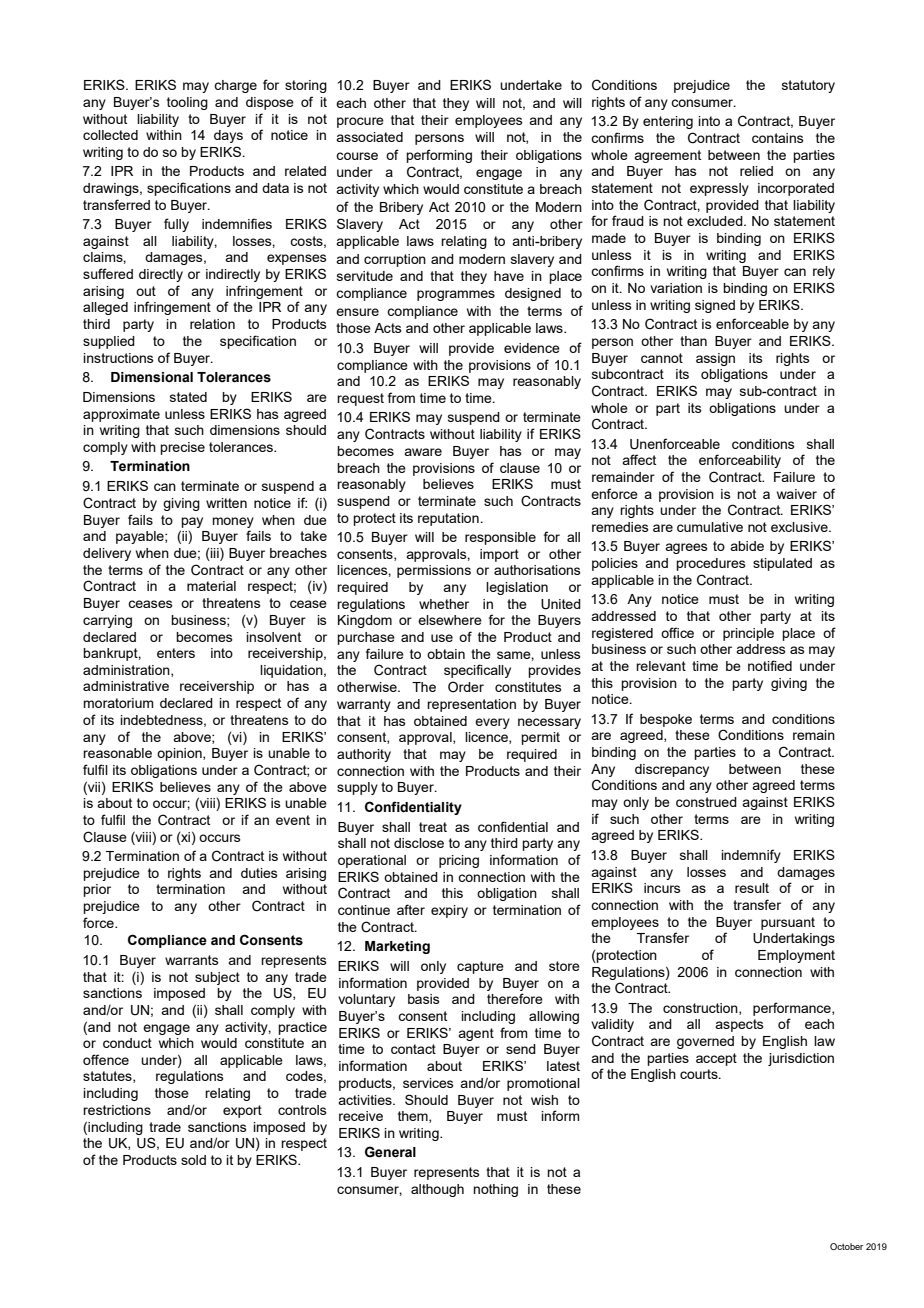 The width and height of the screenshot is (924, 1308). I want to click on indemnify, so click(751, 856).
